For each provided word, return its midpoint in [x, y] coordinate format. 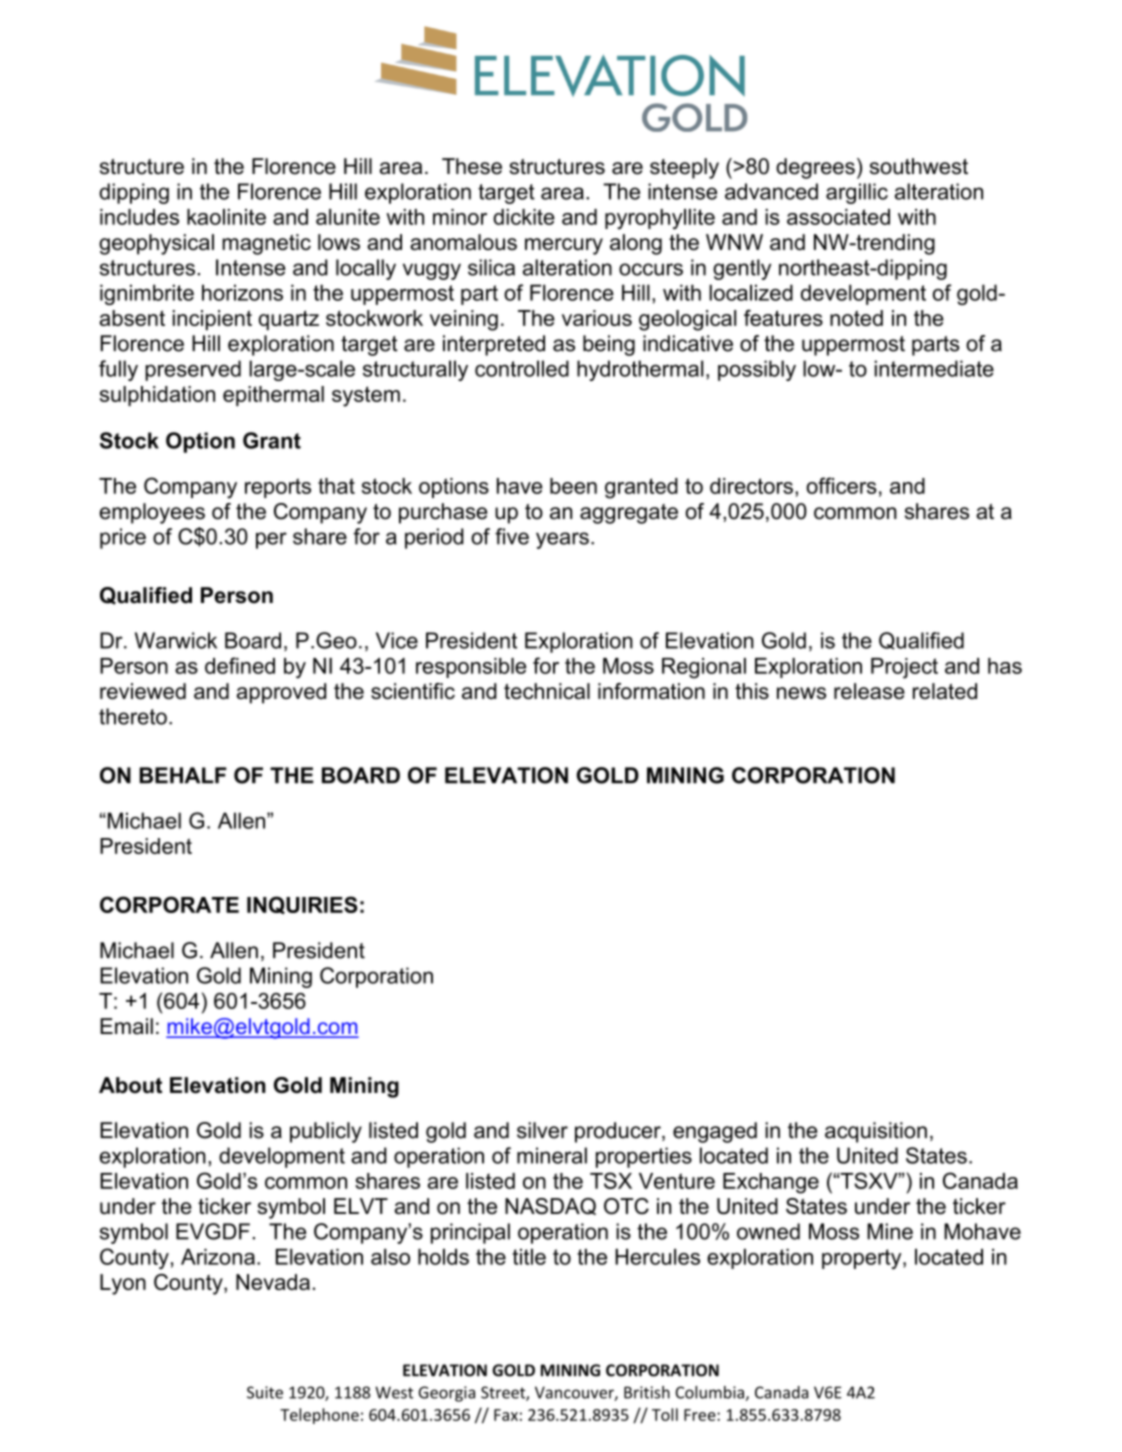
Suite [265, 1392]
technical [547, 691]
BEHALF [183, 775]
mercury [564, 246]
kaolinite [226, 217]
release [869, 691]
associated [838, 217]
